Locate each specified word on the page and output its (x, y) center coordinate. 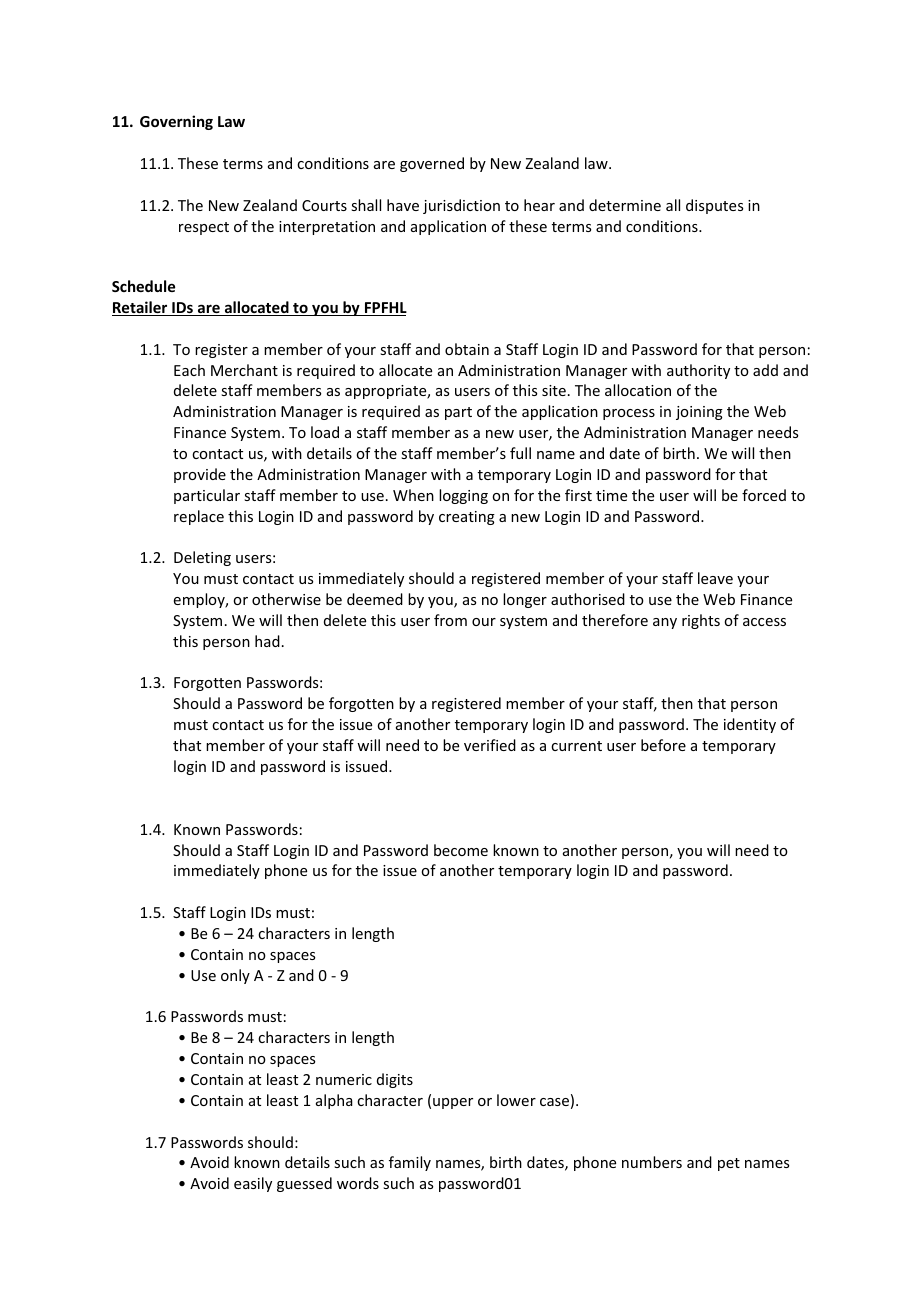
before (663, 745)
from (450, 620)
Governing (176, 122)
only (235, 976)
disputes (714, 206)
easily (253, 1184)
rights (701, 621)
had (267, 641)
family (410, 1163)
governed (432, 164)
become (461, 850)
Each (189, 370)
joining (699, 413)
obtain (467, 349)
